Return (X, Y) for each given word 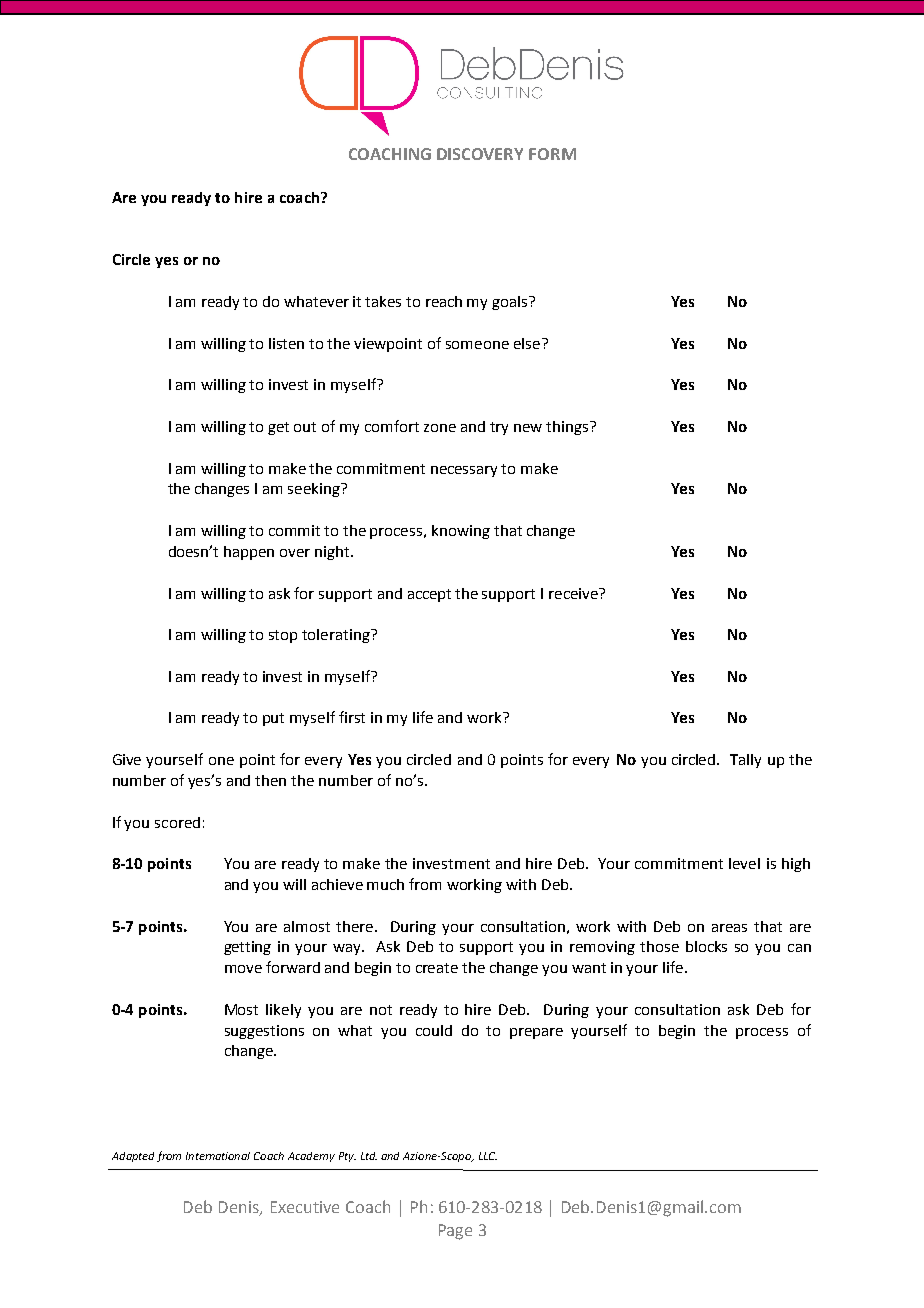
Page (455, 1232)
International (218, 1156)
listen (286, 343)
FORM (552, 154)
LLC (488, 1156)
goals (511, 303)
